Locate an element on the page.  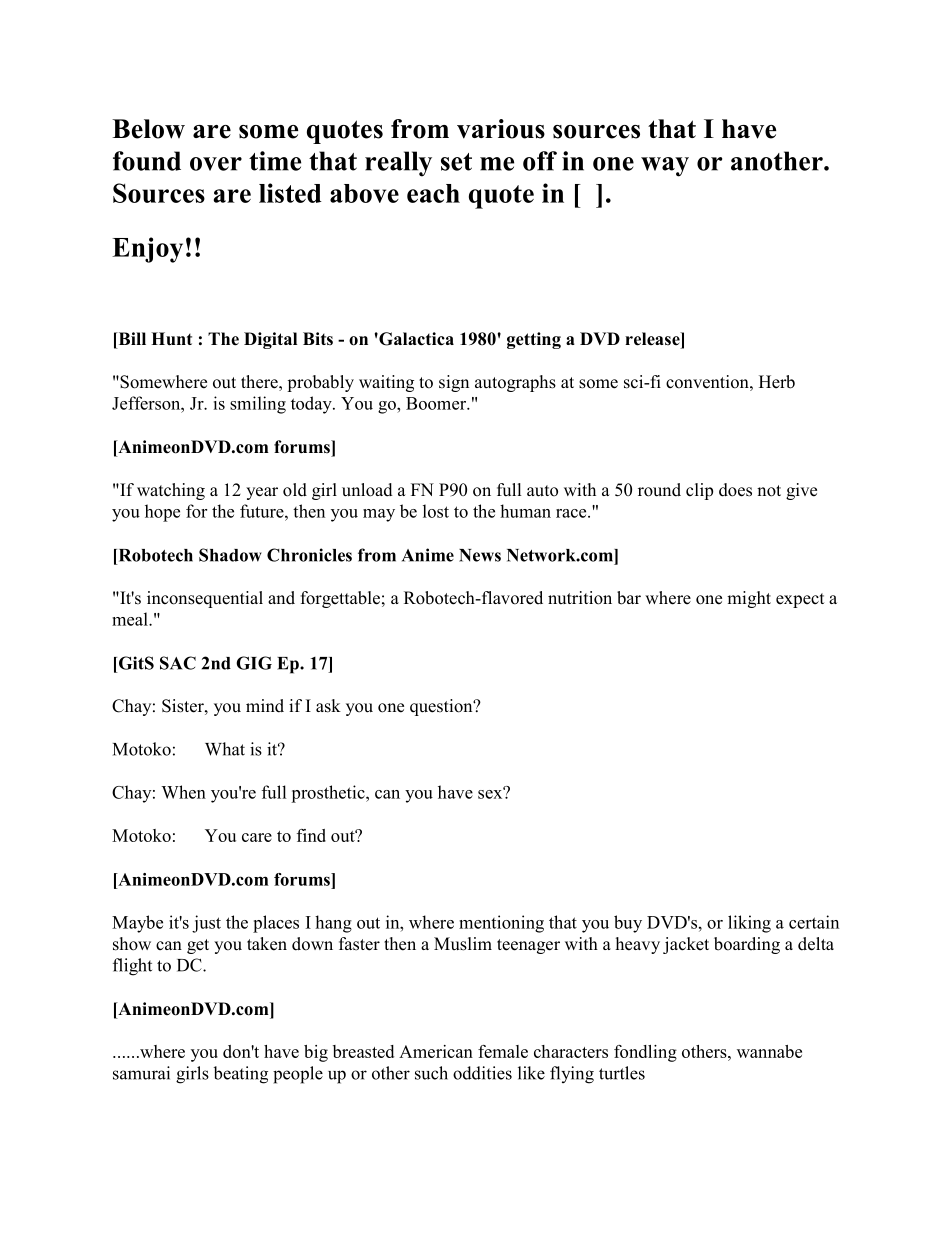
beating is located at coordinates (241, 1075).
